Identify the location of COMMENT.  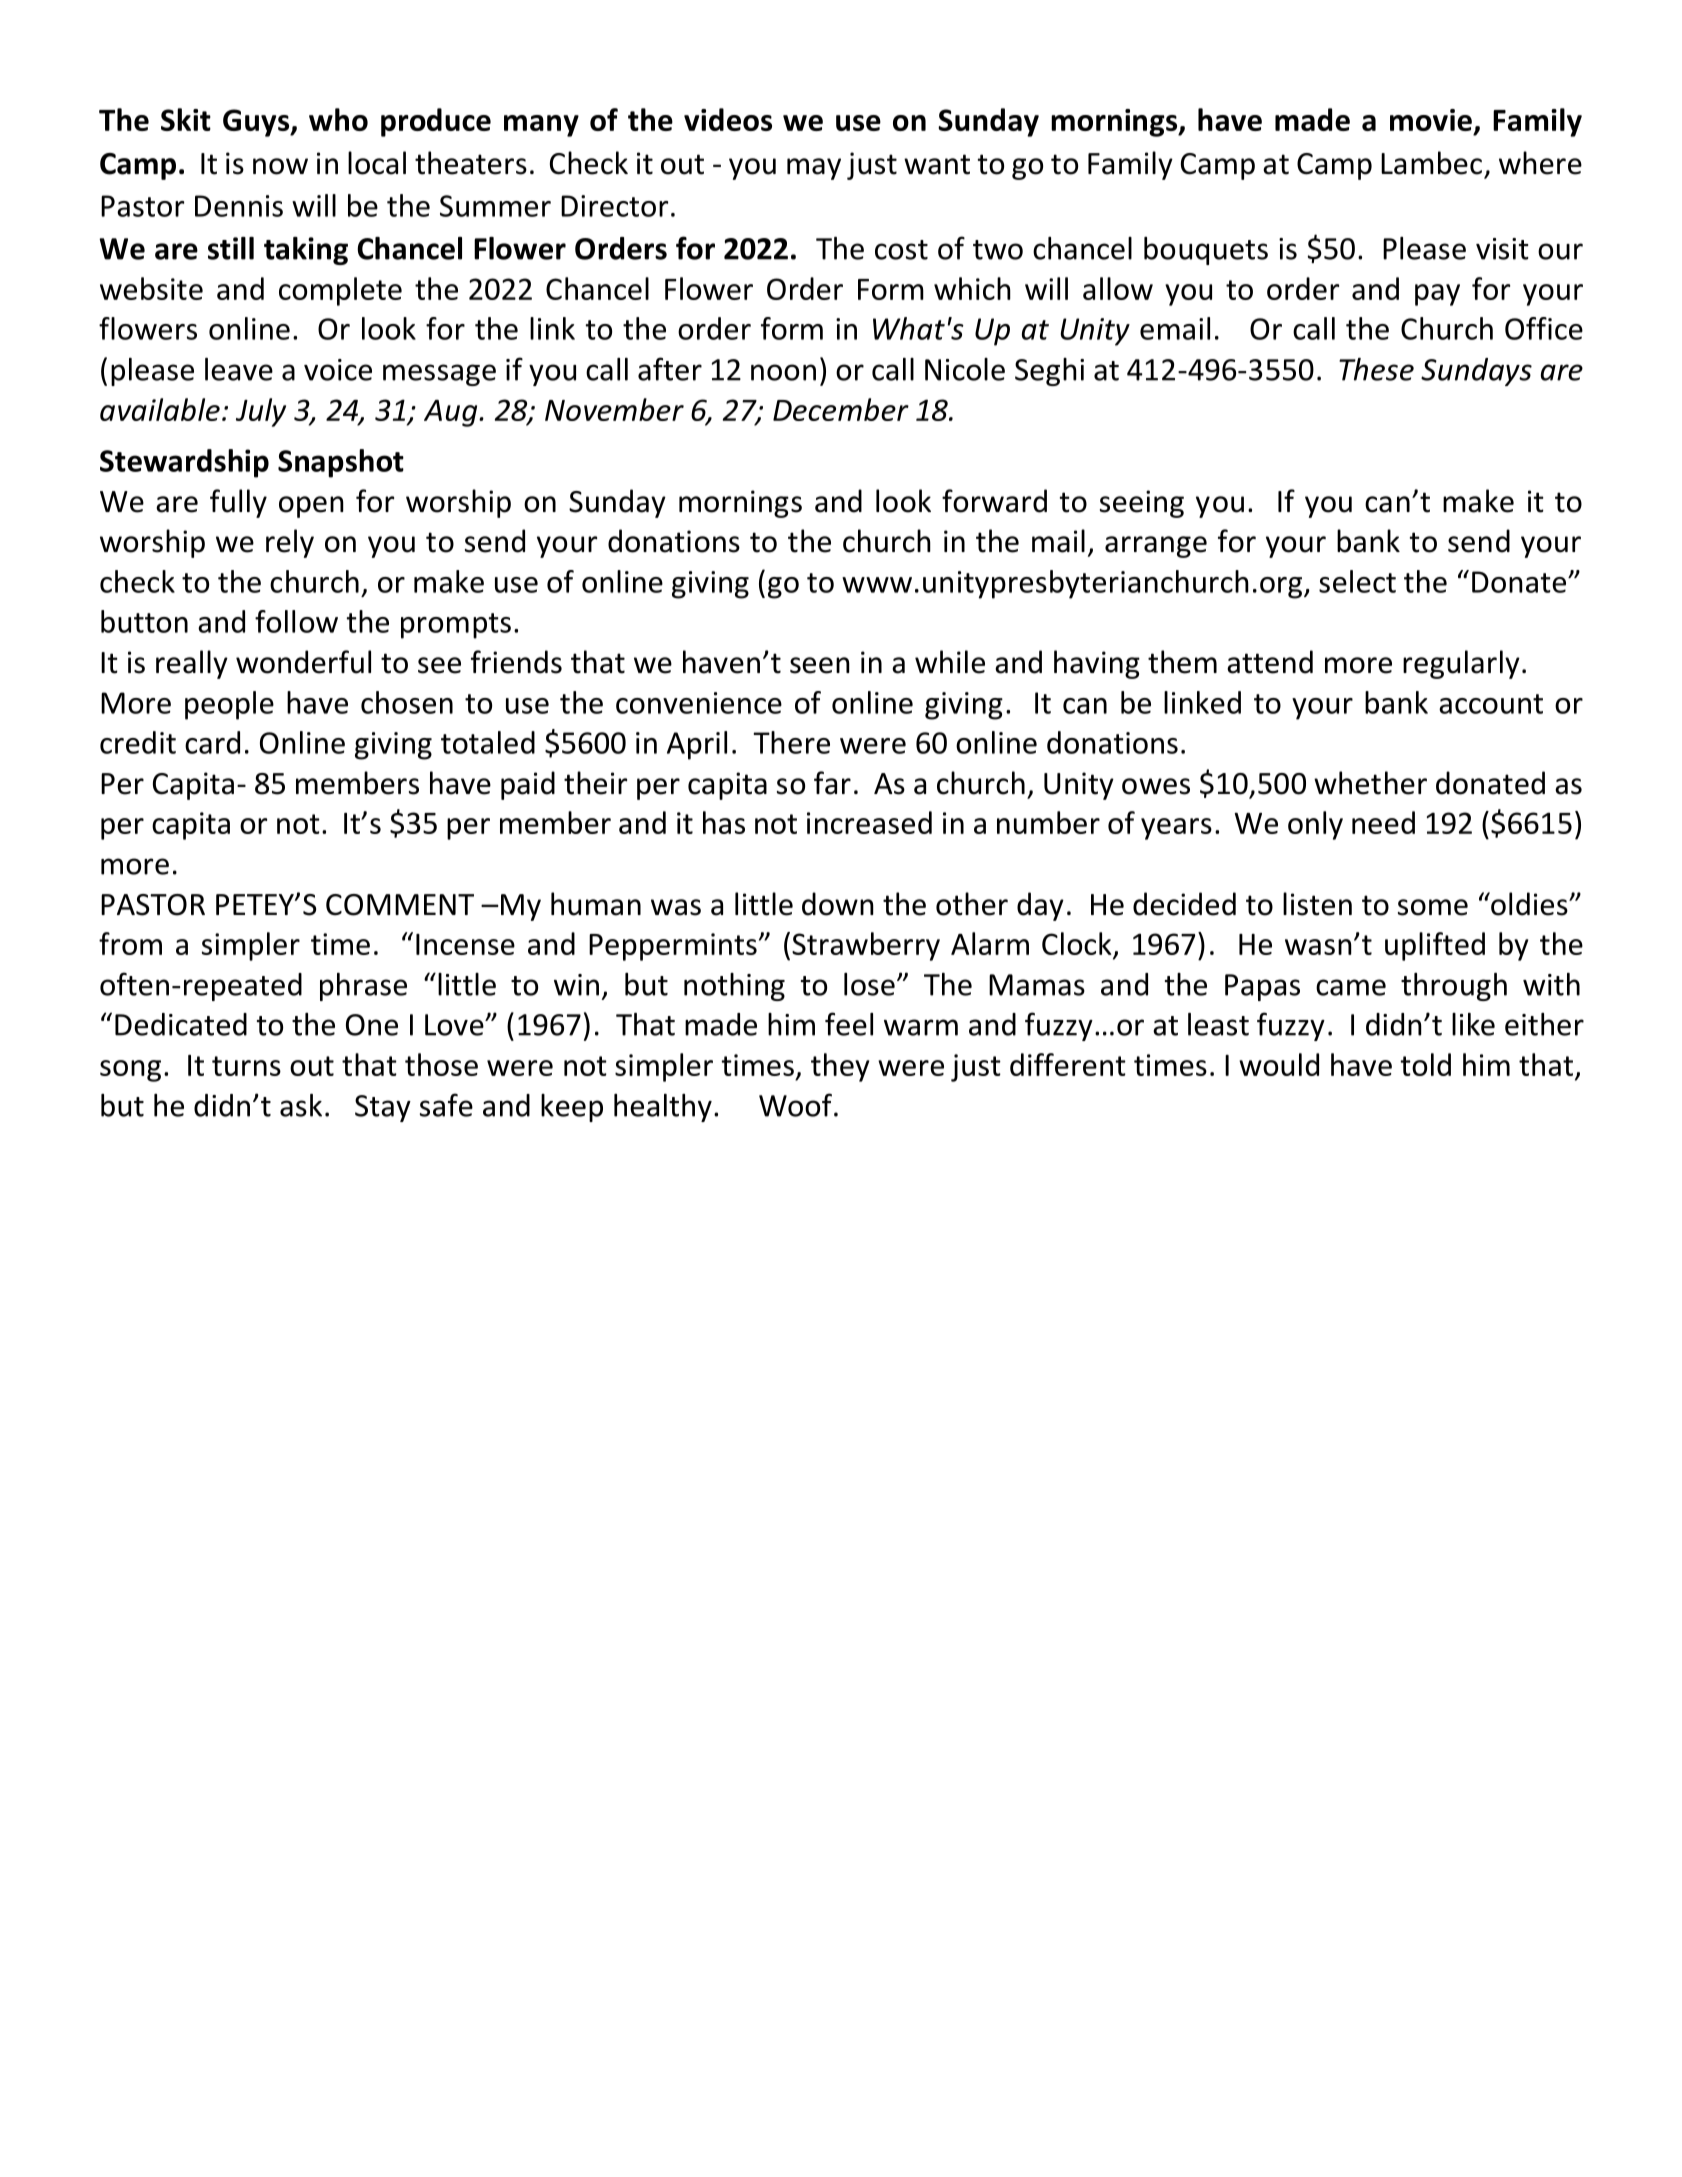
(400, 905).
